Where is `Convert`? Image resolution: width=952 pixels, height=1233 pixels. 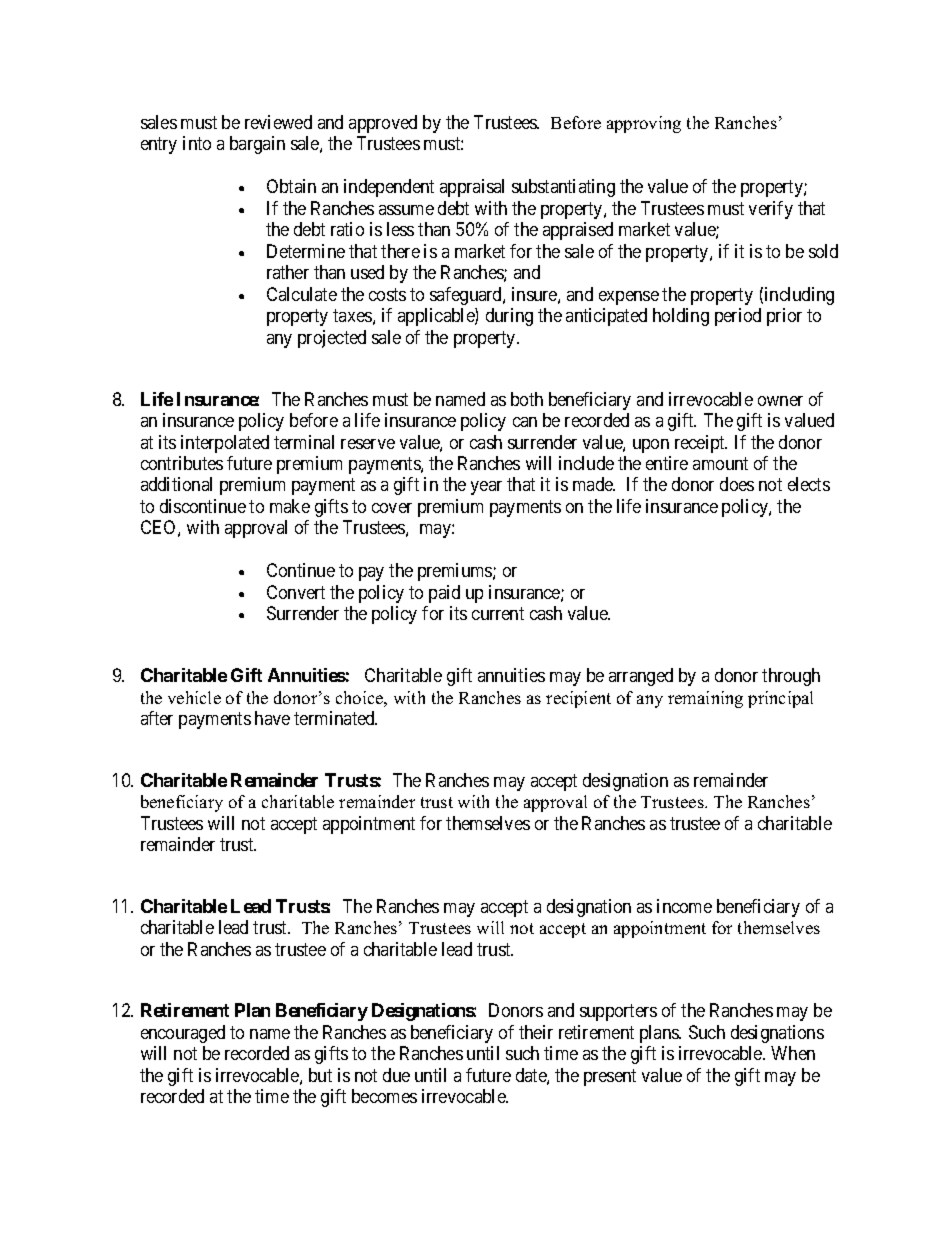 Convert is located at coordinates (296, 592).
